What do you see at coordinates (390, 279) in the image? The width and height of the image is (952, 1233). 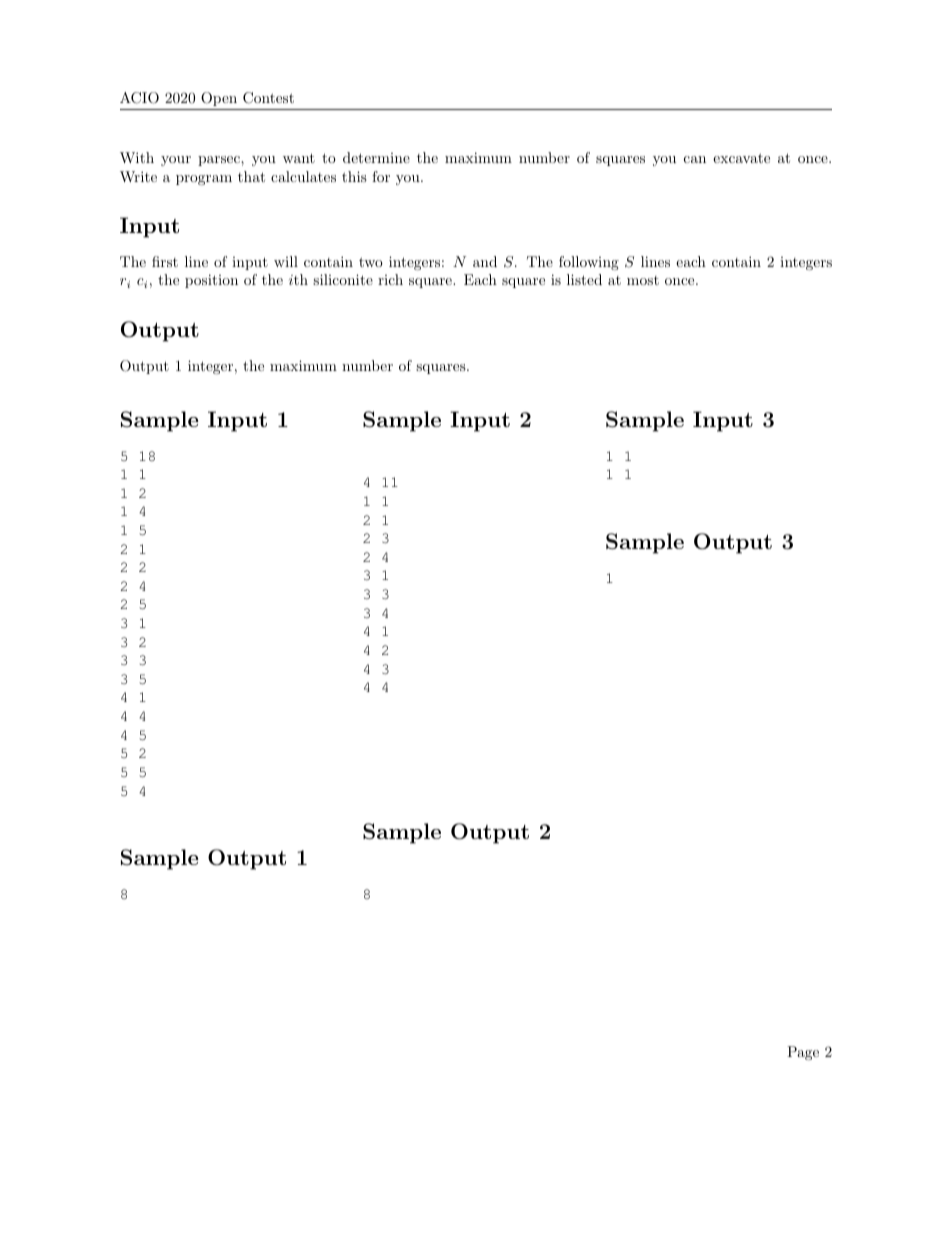 I see `rich` at bounding box center [390, 279].
